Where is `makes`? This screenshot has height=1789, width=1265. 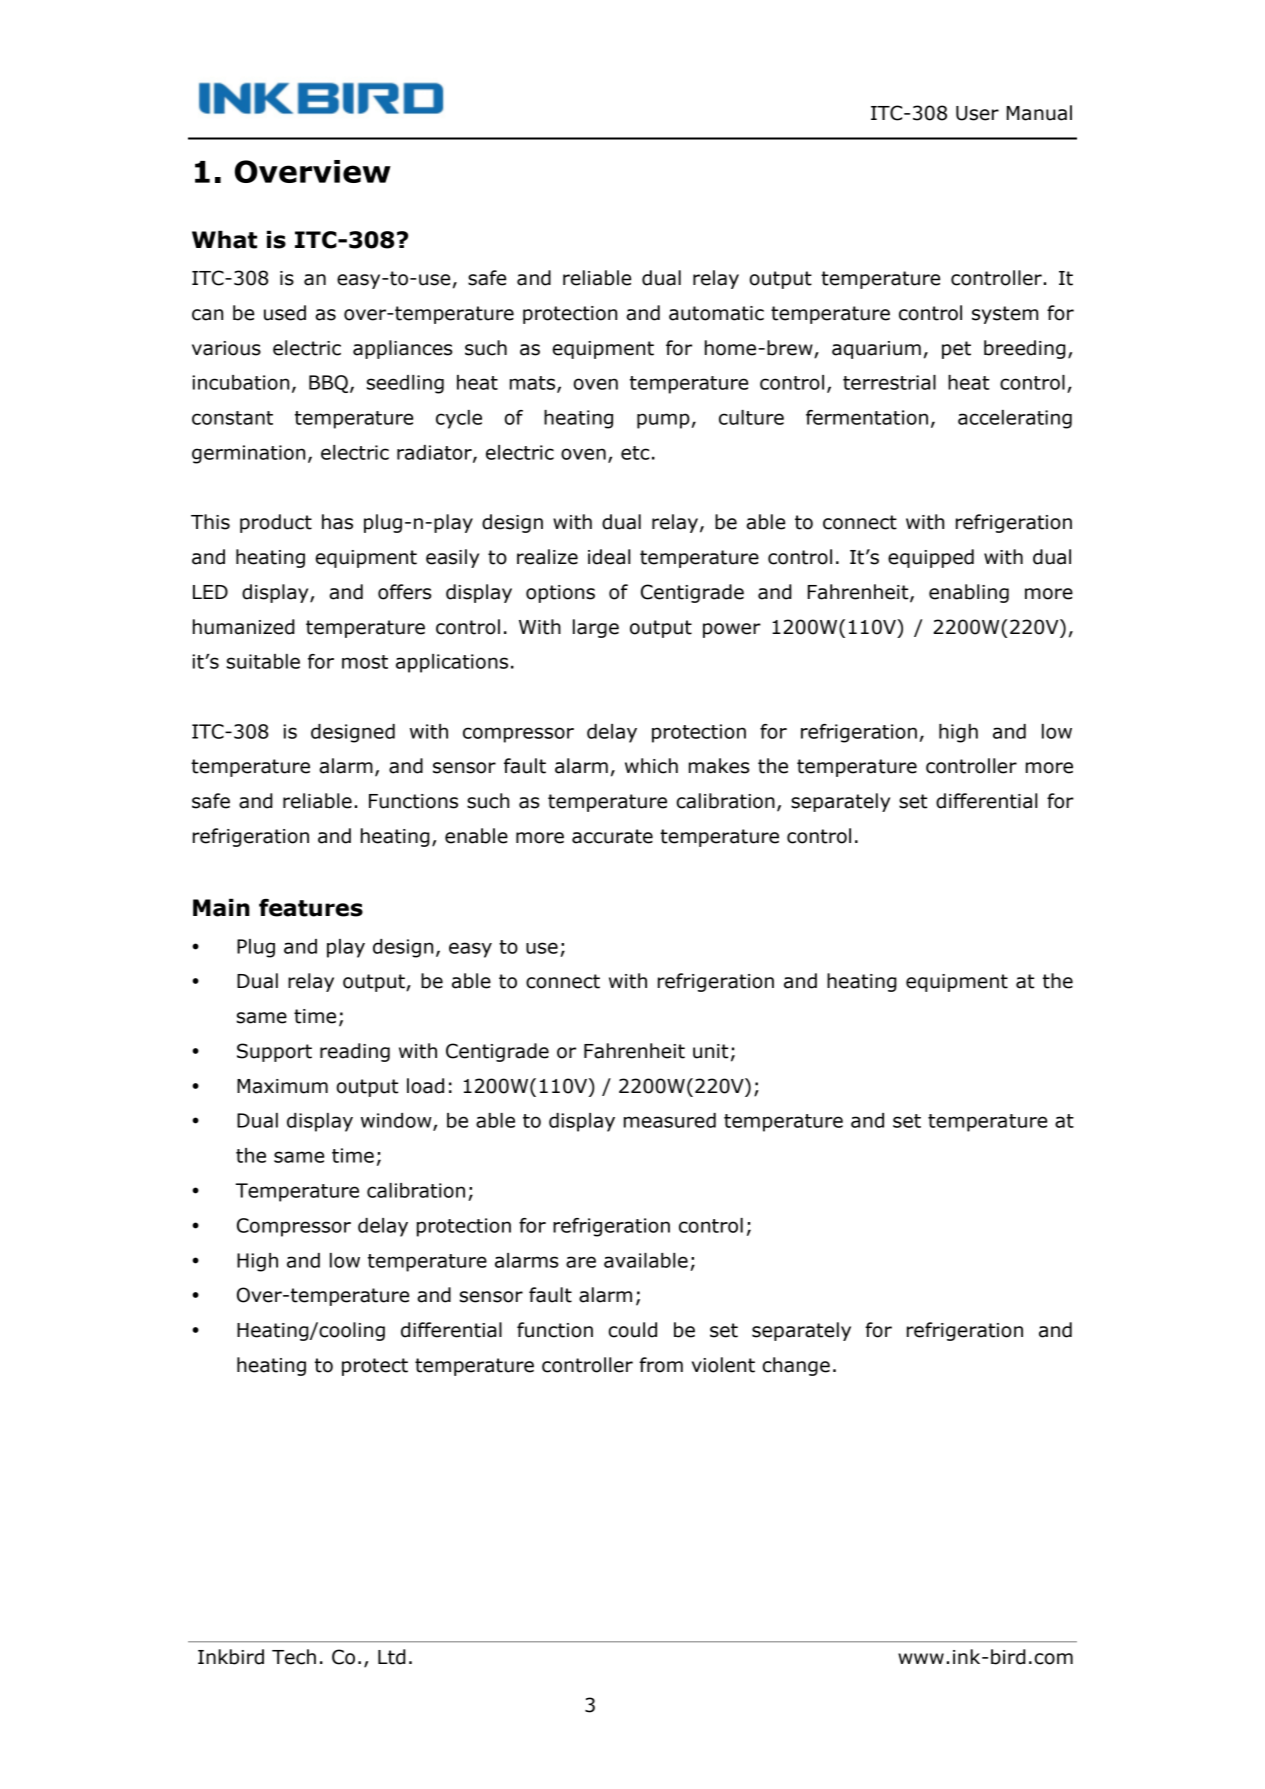 makes is located at coordinates (719, 766).
